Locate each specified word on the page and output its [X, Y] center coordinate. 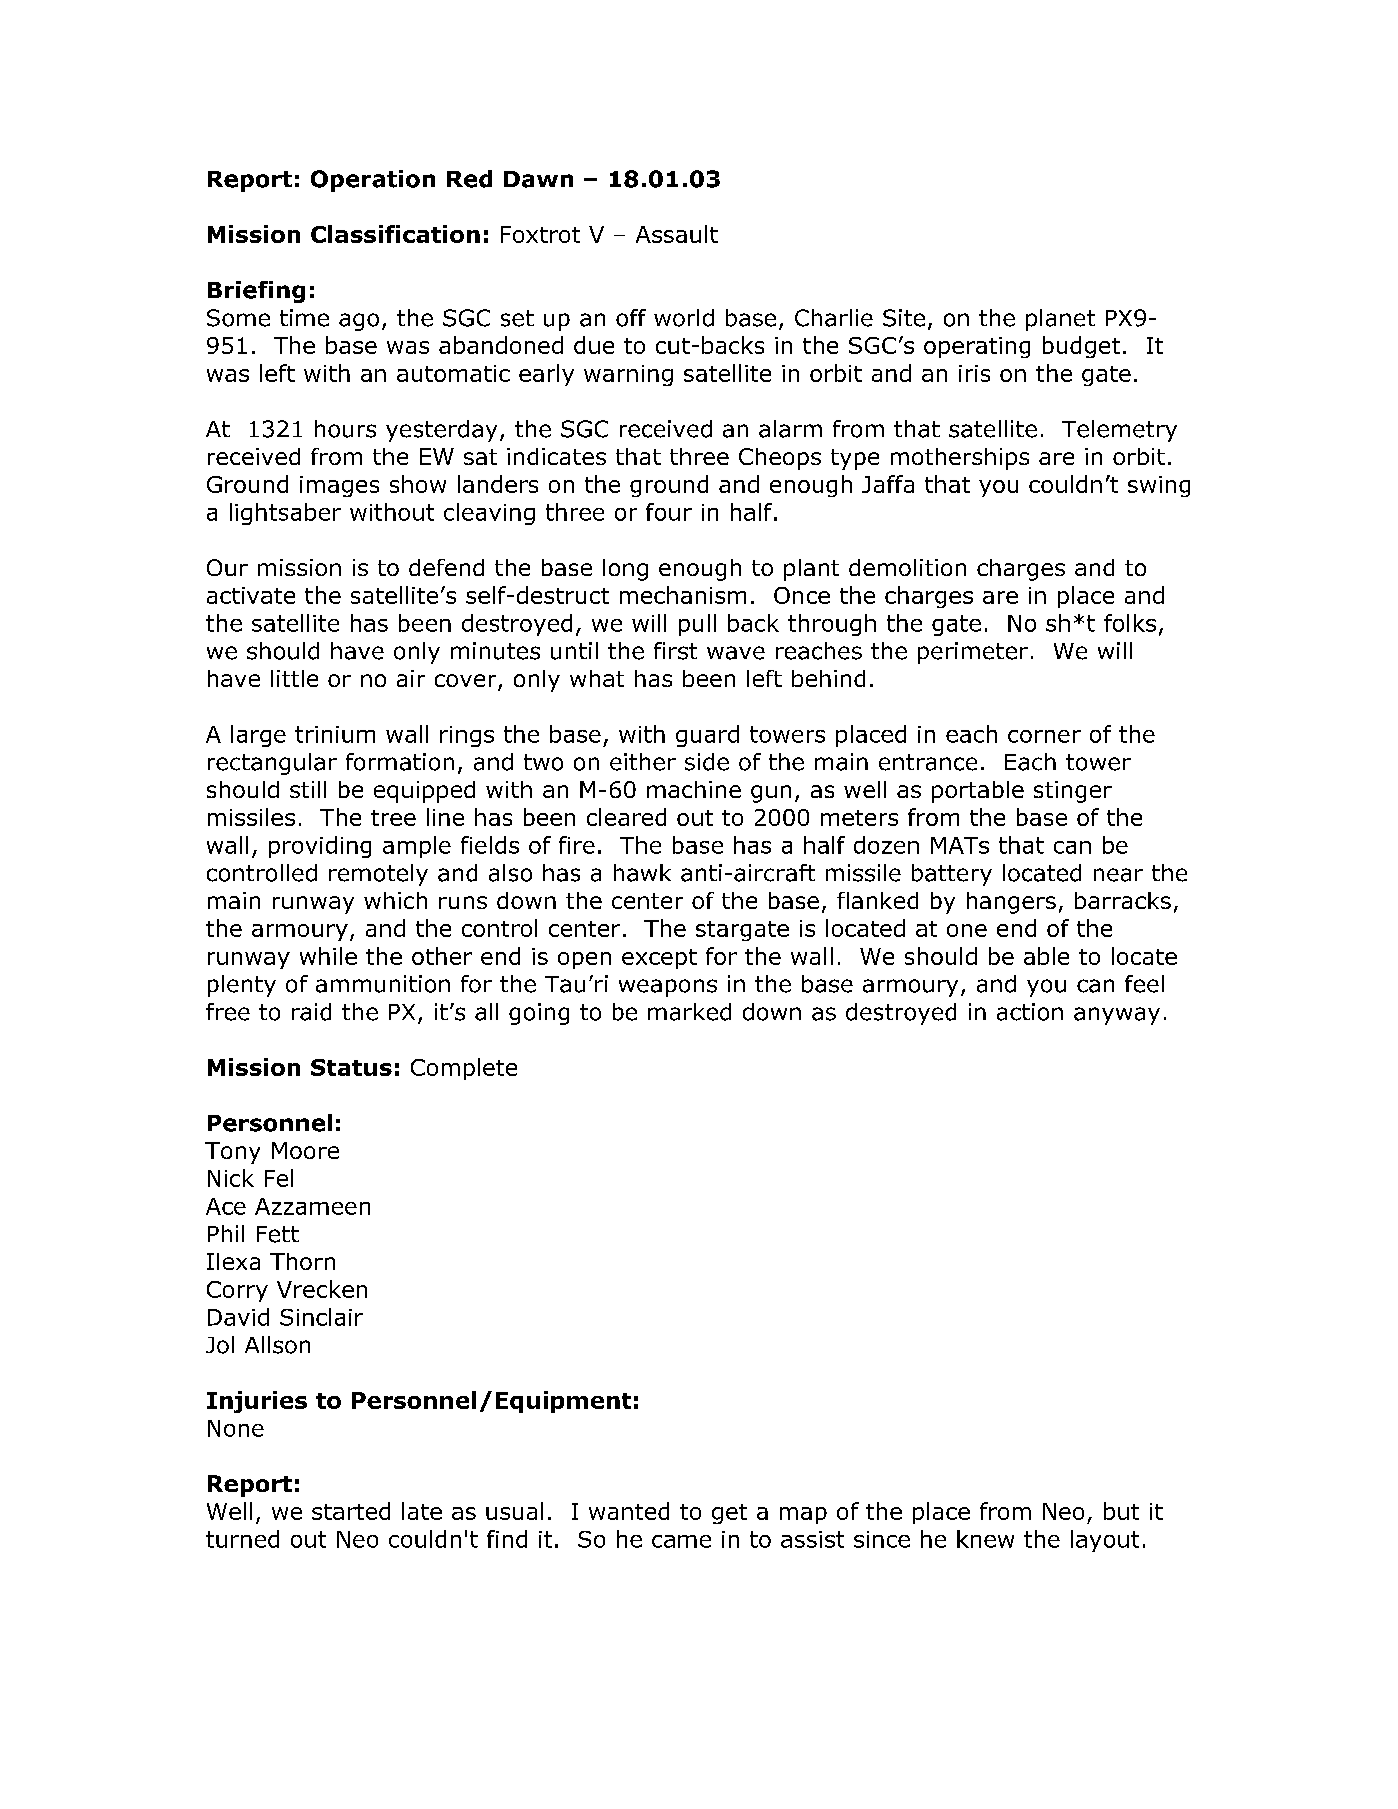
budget [1081, 347]
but [1121, 1511]
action [1030, 1012]
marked [689, 1012]
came [681, 1541]
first [675, 651]
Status [351, 1067]
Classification [395, 234]
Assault [677, 234]
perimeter [973, 653]
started [351, 1511]
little [294, 678]
